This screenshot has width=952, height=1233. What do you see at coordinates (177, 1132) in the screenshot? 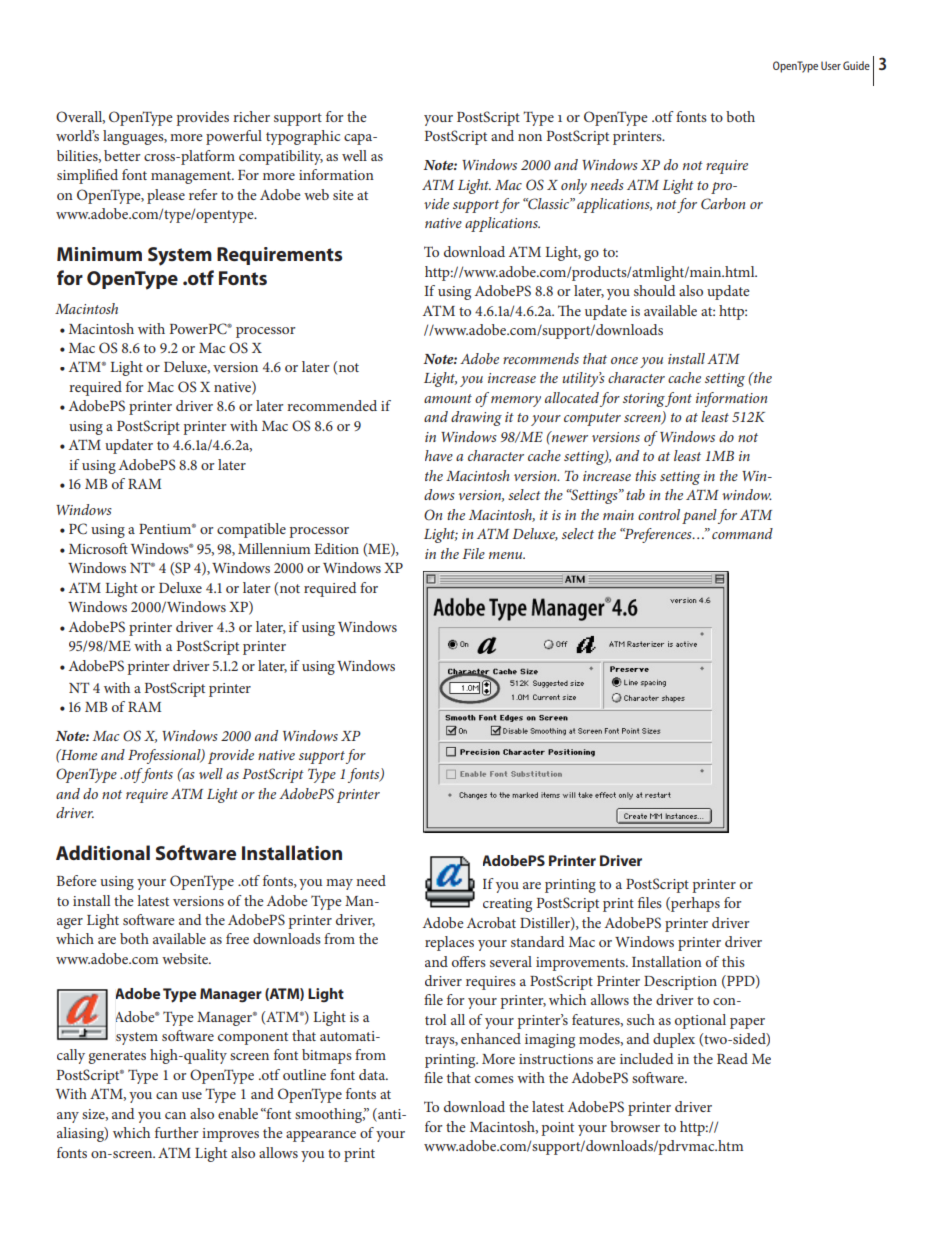
I see `further` at bounding box center [177, 1132].
